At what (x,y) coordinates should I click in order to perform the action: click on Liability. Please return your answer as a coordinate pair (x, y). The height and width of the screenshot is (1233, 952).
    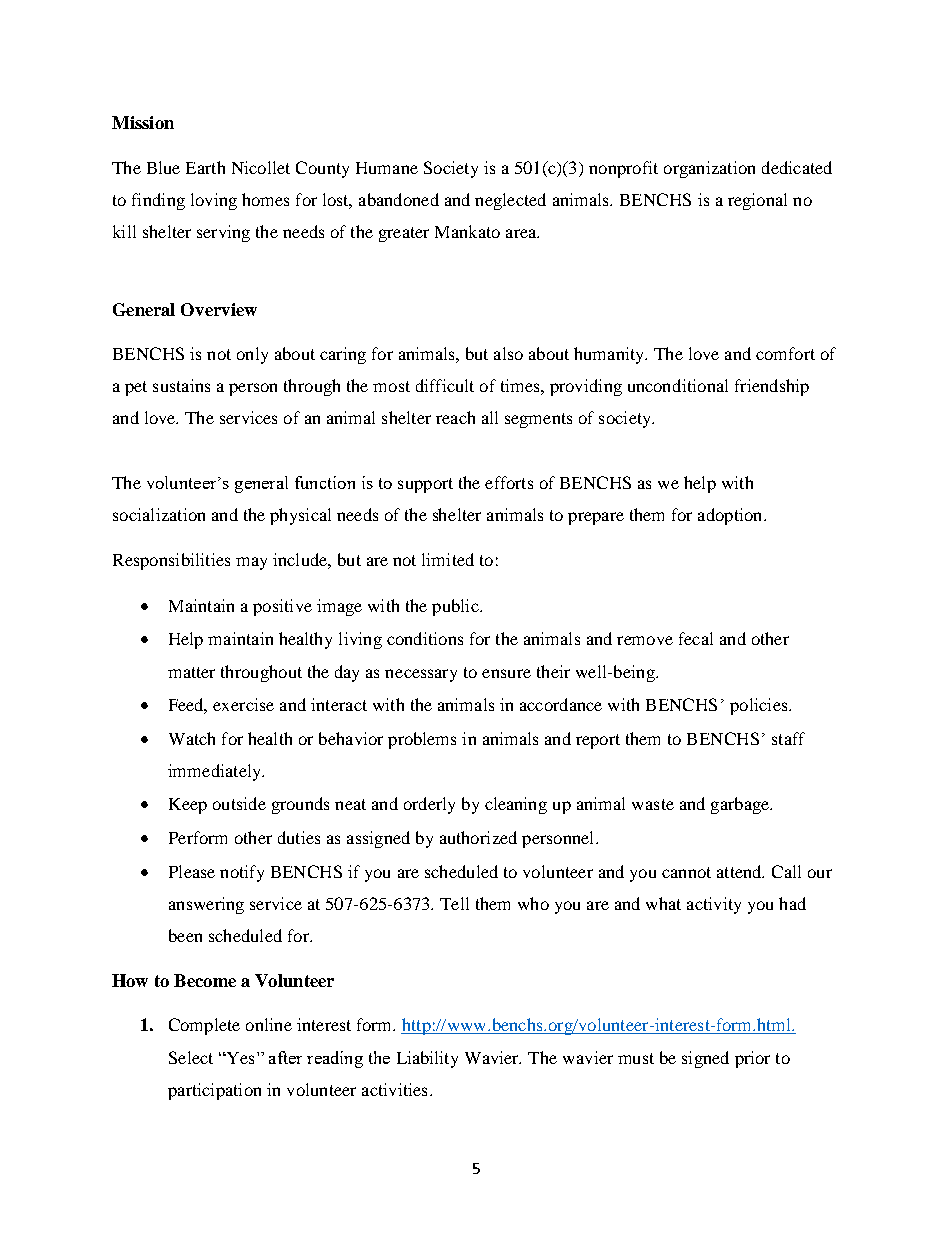
    Looking at the image, I should click on (427, 1059).
